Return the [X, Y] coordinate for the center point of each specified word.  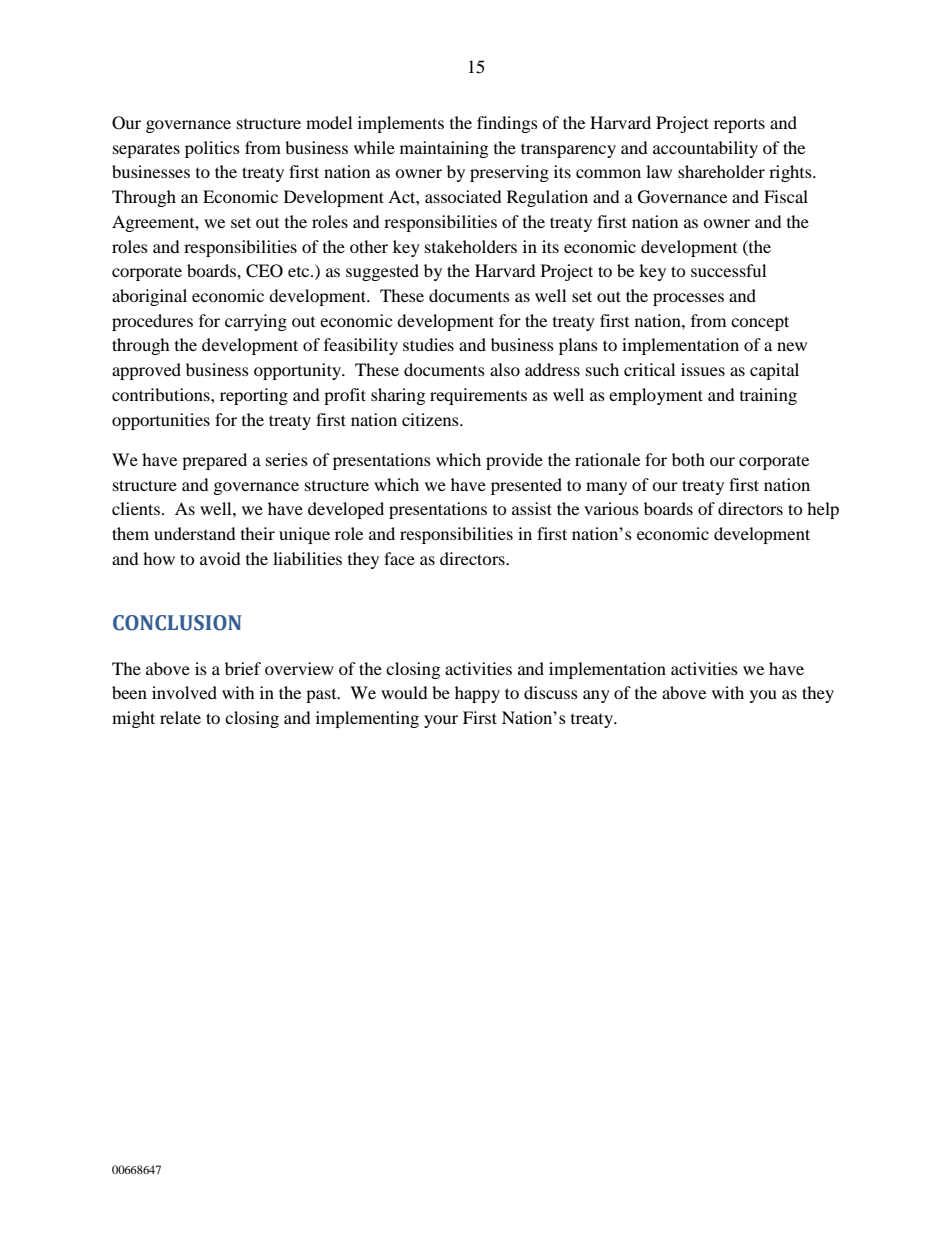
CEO [264, 271]
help [823, 510]
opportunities [161, 421]
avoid [220, 558]
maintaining [444, 149]
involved [184, 692]
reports [739, 125]
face [399, 558]
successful [728, 270]
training [768, 396]
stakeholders [471, 246]
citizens [431, 419]
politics [212, 149]
